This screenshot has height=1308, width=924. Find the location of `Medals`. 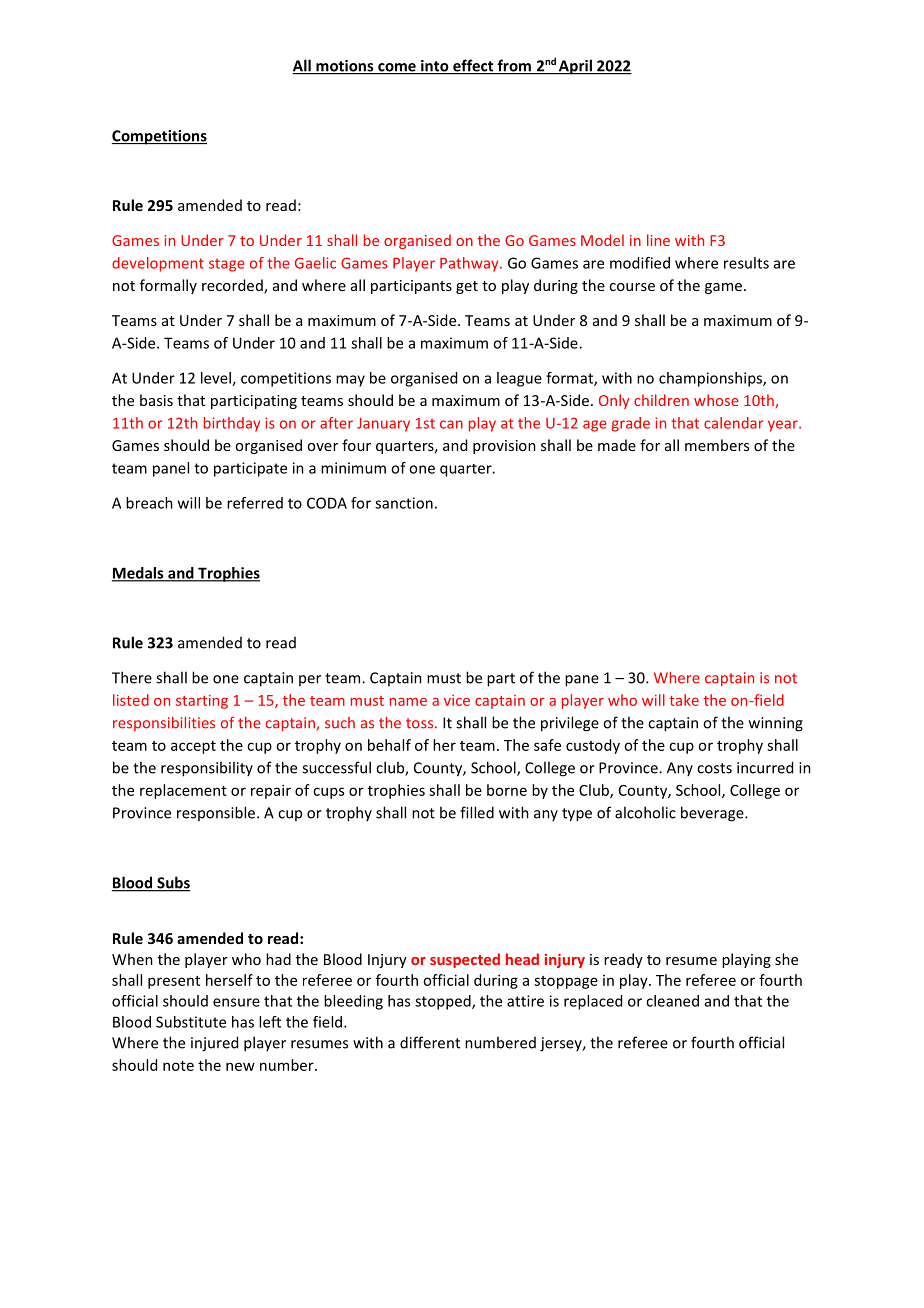

Medals is located at coordinates (139, 574).
